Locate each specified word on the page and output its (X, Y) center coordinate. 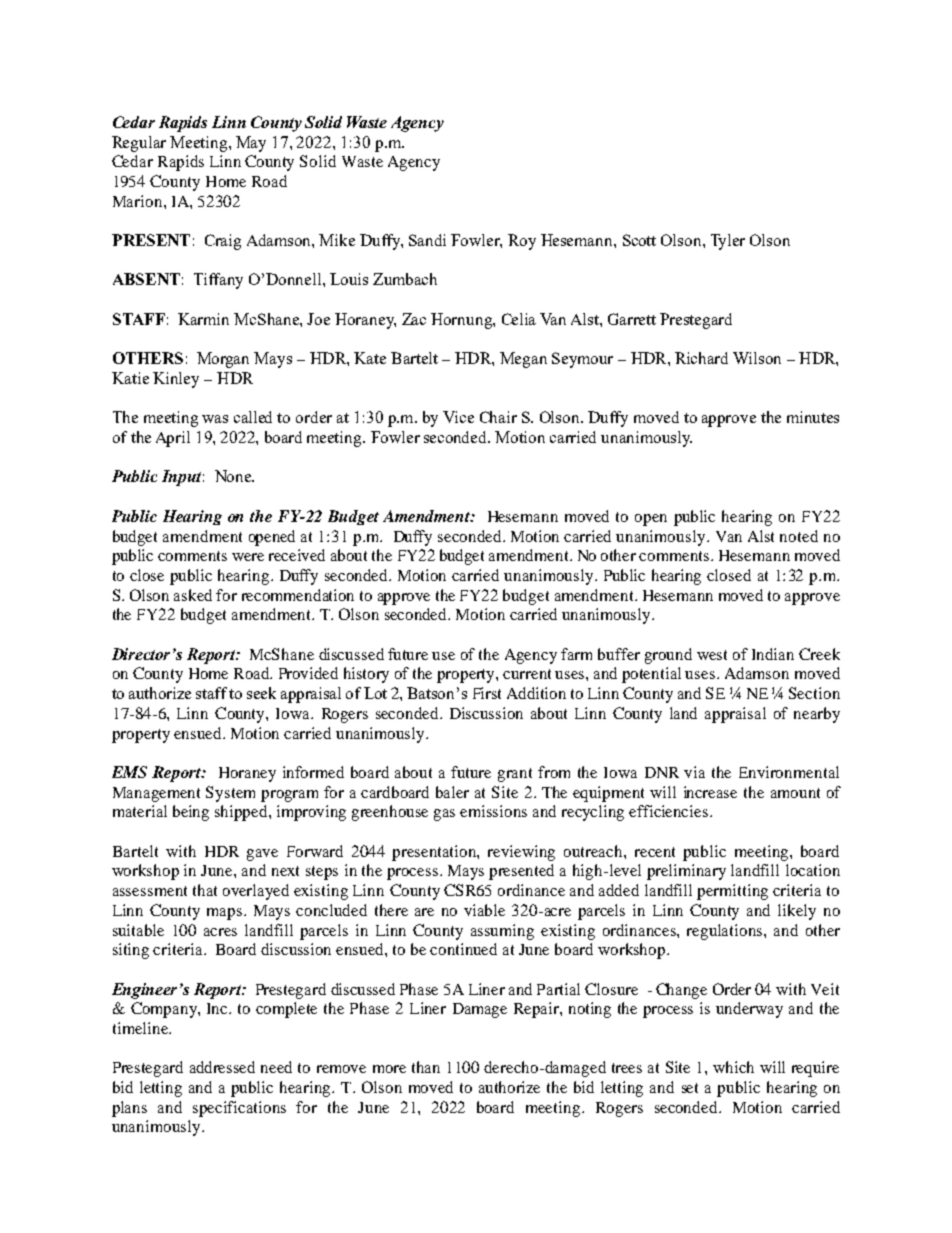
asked (193, 595)
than (426, 1067)
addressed (222, 1067)
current (527, 674)
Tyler (728, 242)
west (712, 655)
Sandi (427, 240)
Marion (139, 201)
